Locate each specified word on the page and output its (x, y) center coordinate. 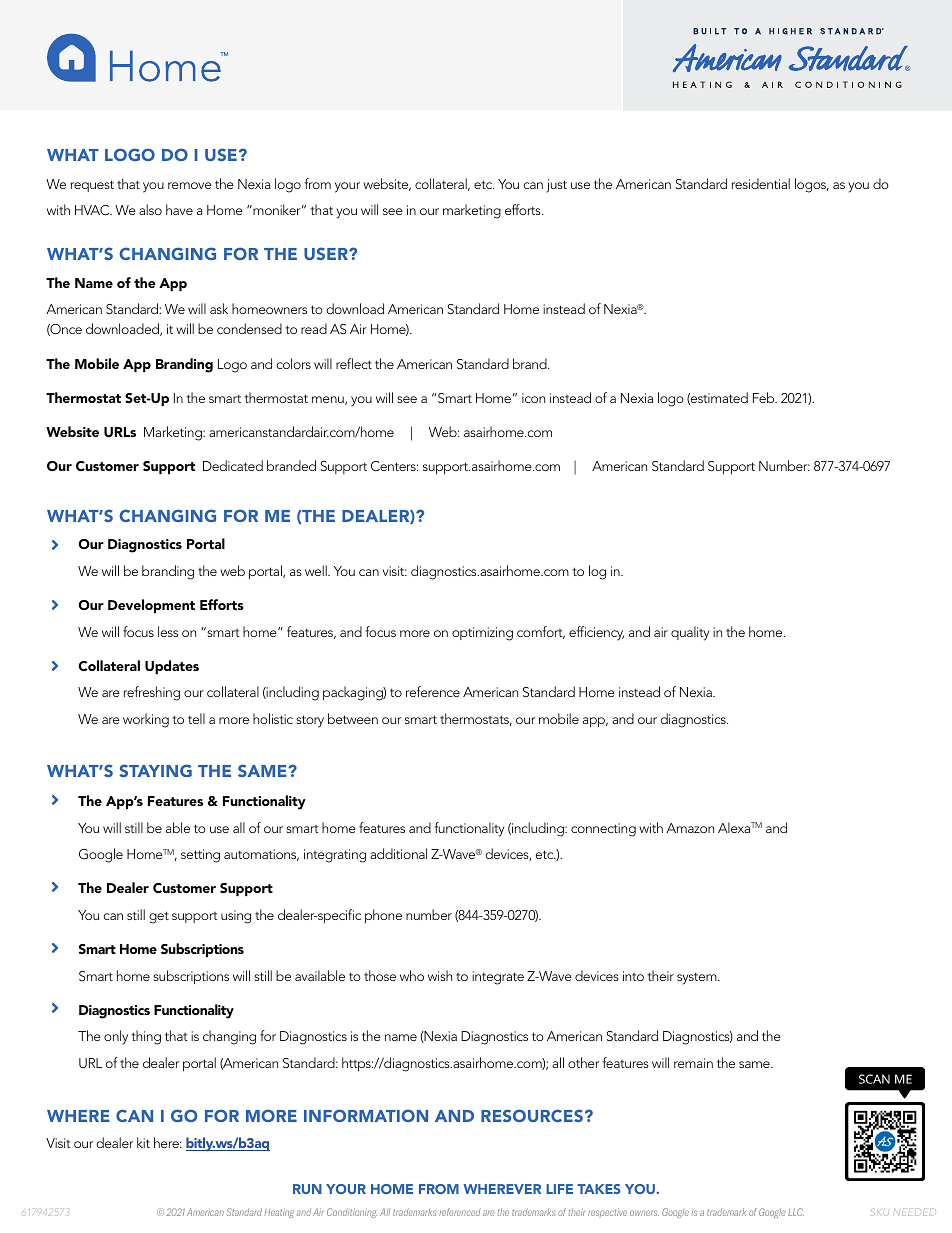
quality (690, 633)
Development (151, 606)
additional (398, 853)
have (179, 209)
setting (200, 856)
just (556, 186)
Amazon (690, 828)
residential (761, 183)
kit (143, 1142)
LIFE (559, 1189)
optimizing (482, 634)
